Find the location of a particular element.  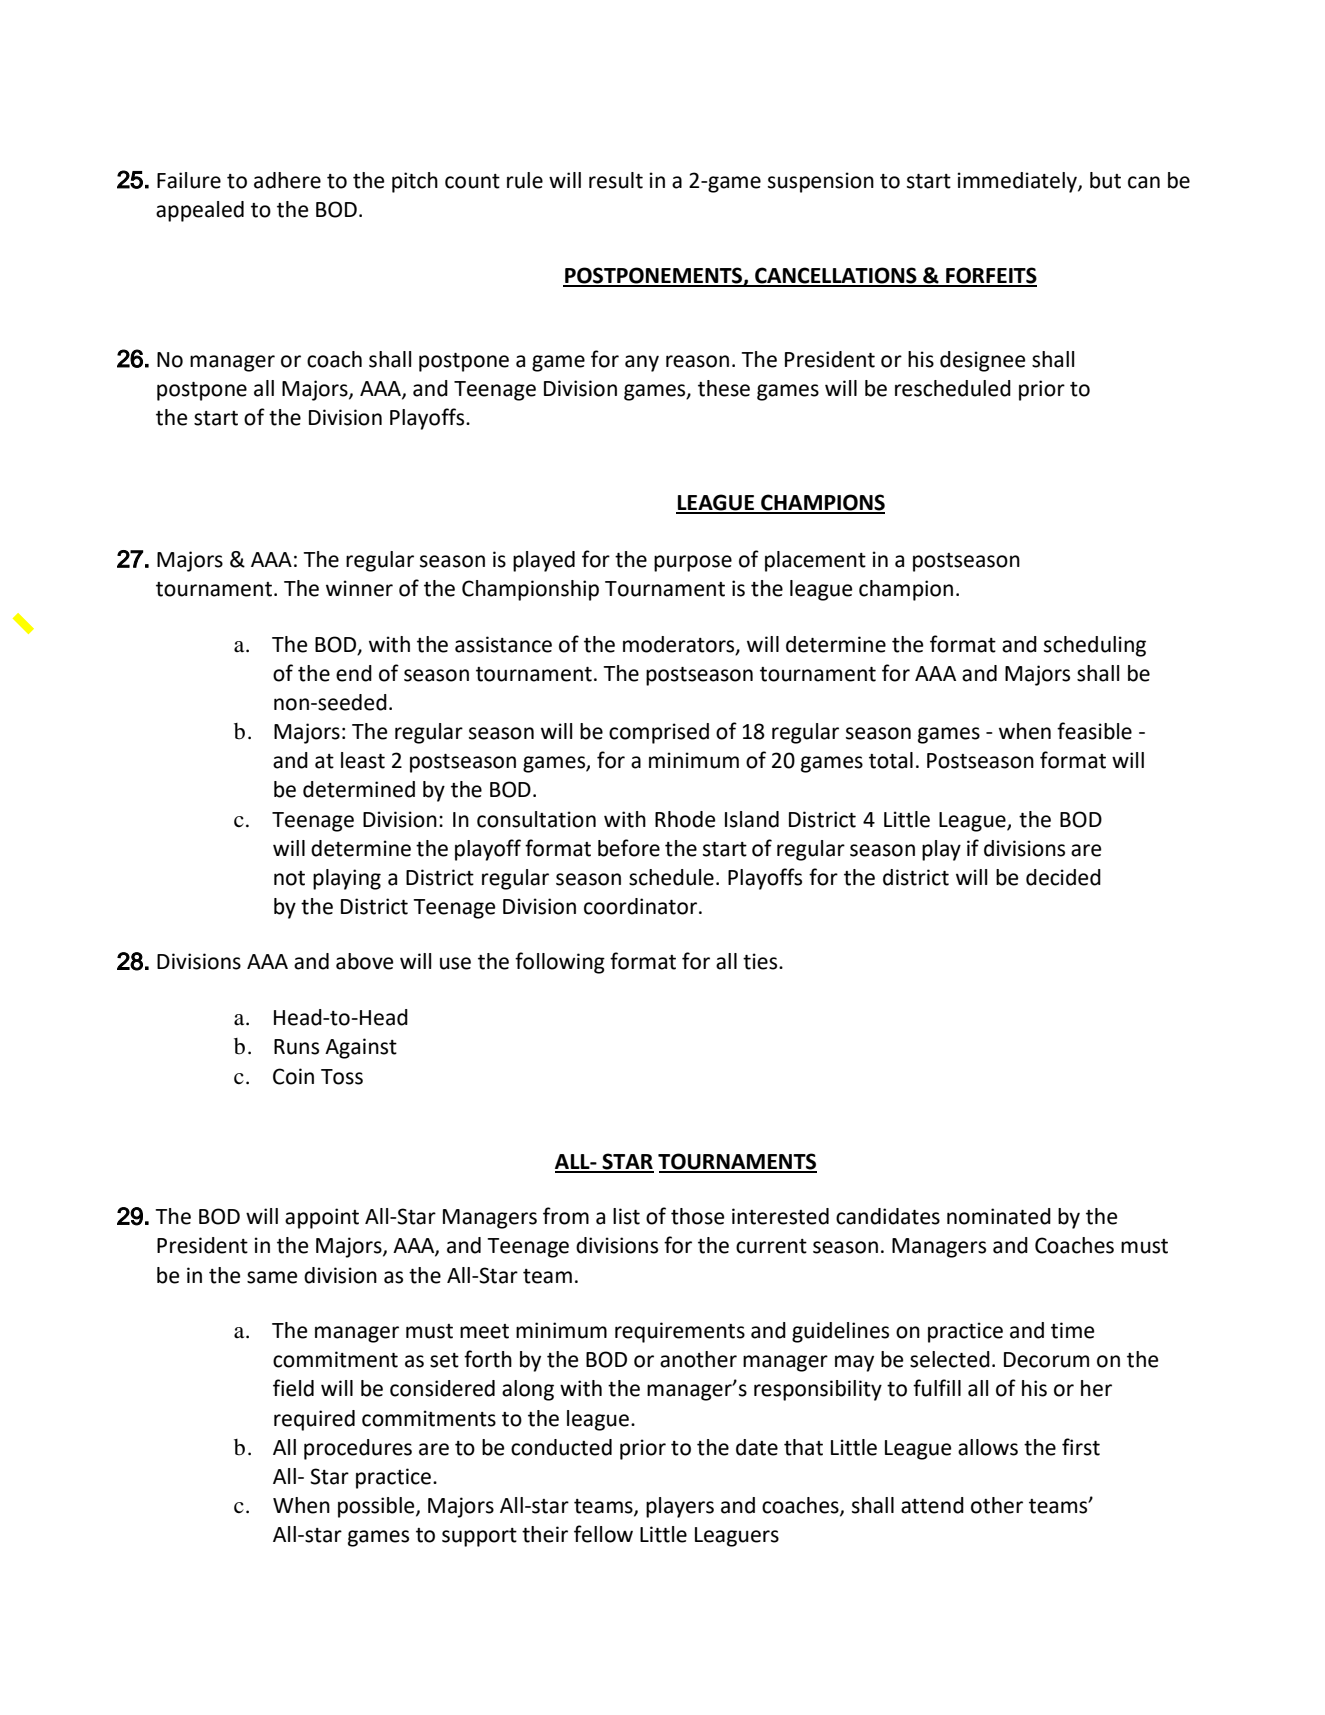

immediately is located at coordinates (1018, 182).
